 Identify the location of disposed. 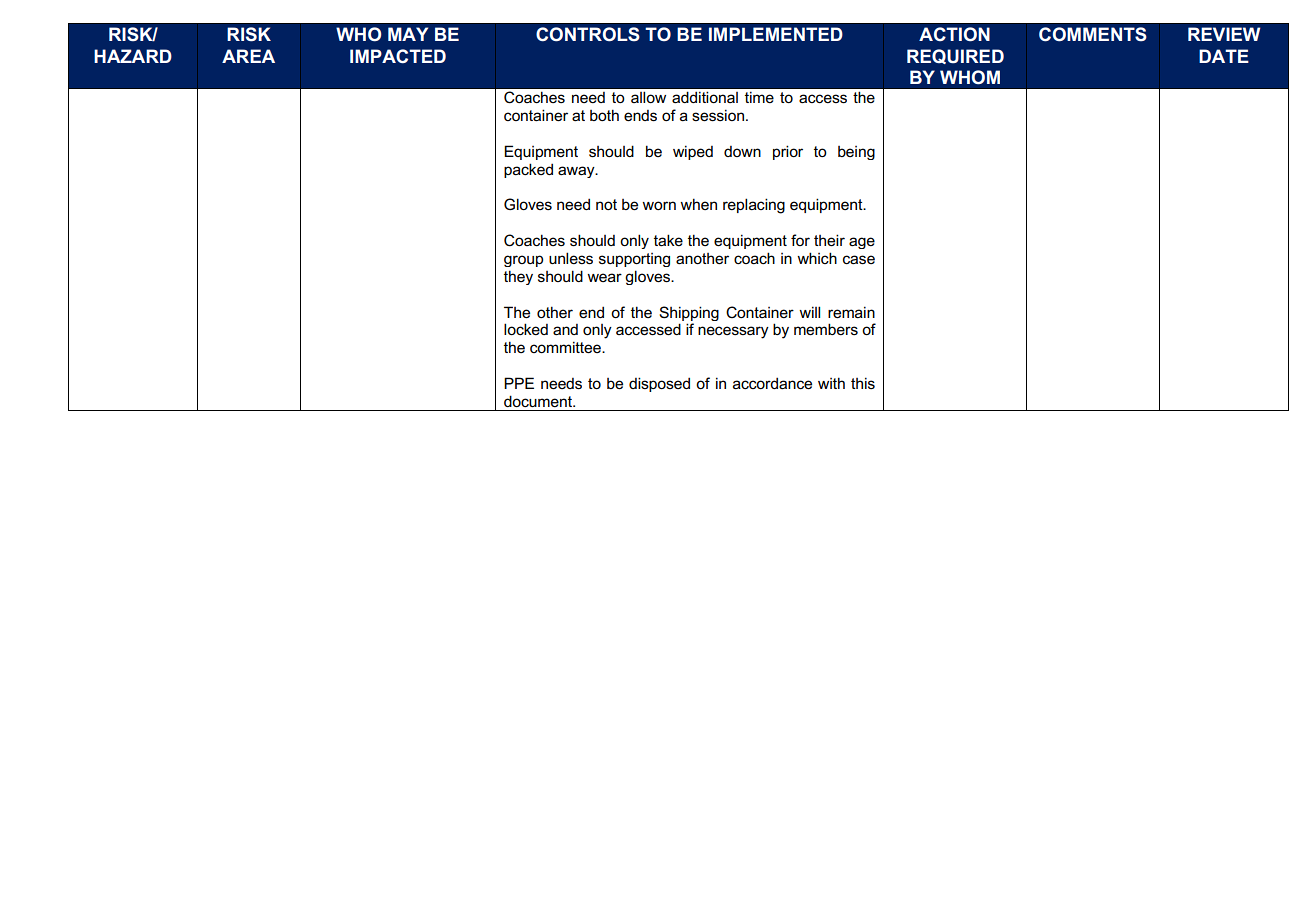
(659, 384).
